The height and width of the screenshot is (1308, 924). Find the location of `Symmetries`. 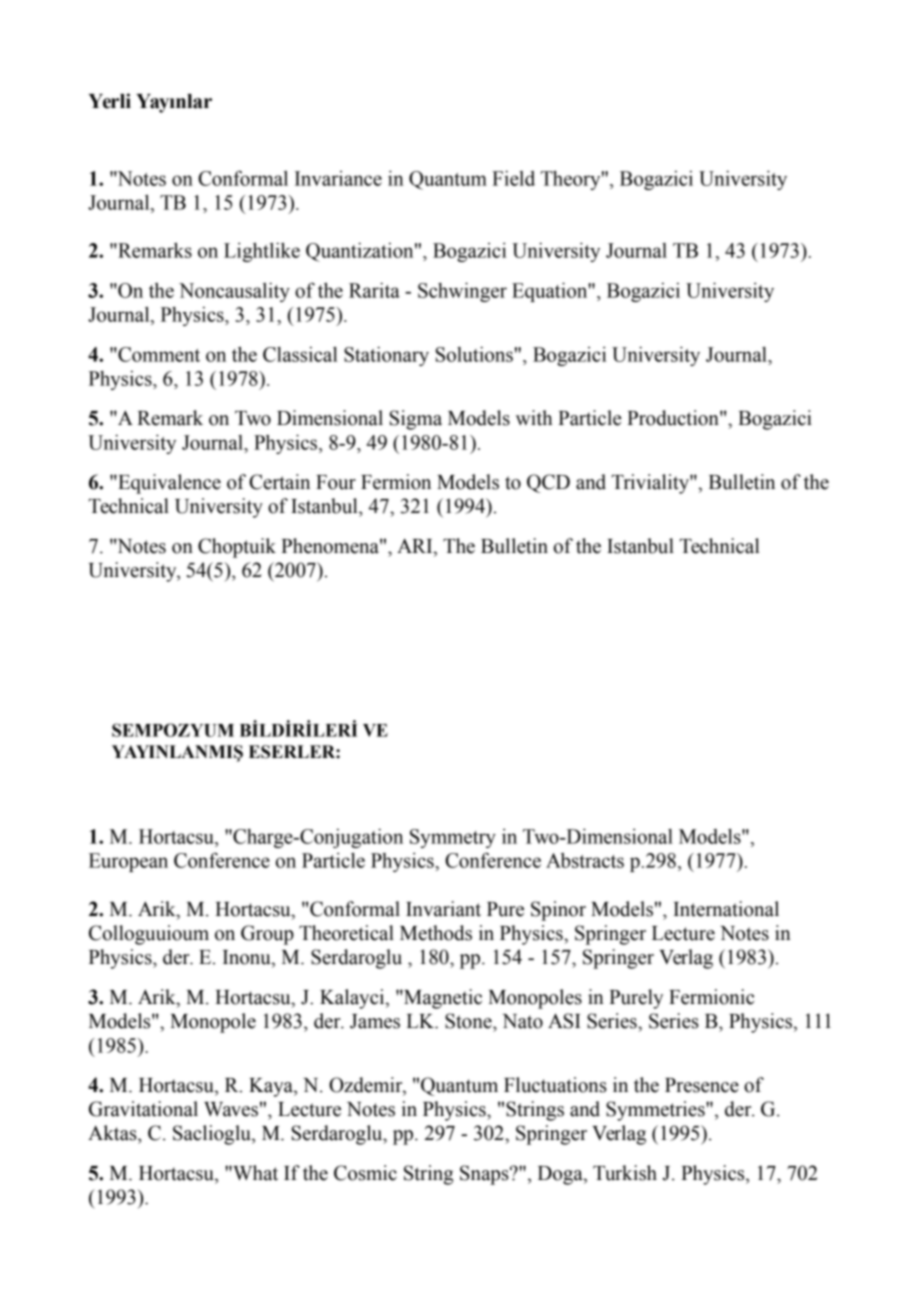

Symmetries is located at coordinates (656, 1111).
